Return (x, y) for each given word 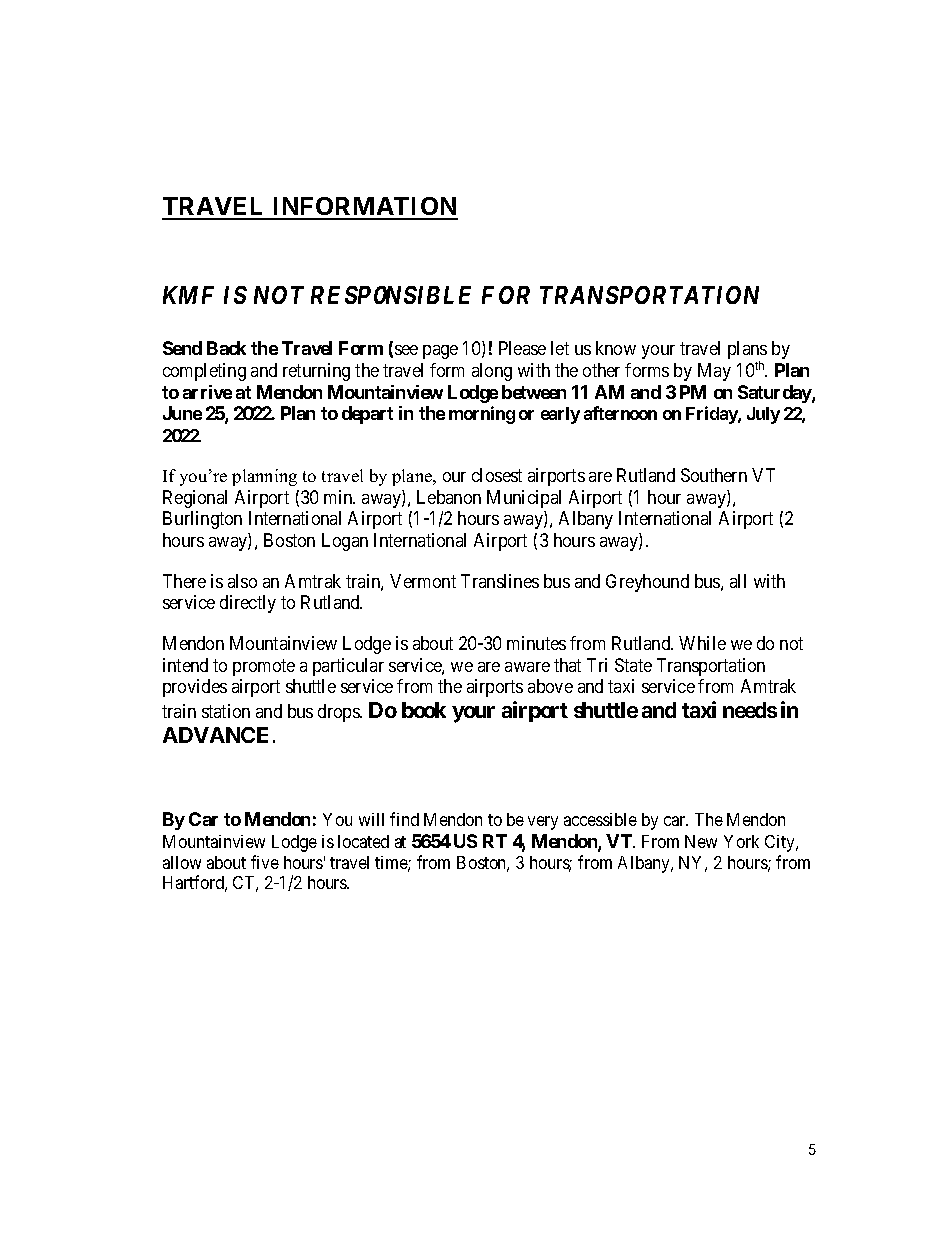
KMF (188, 295)
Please (522, 348)
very (543, 823)
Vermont (423, 581)
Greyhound (647, 583)
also (242, 581)
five (265, 862)
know (616, 348)
